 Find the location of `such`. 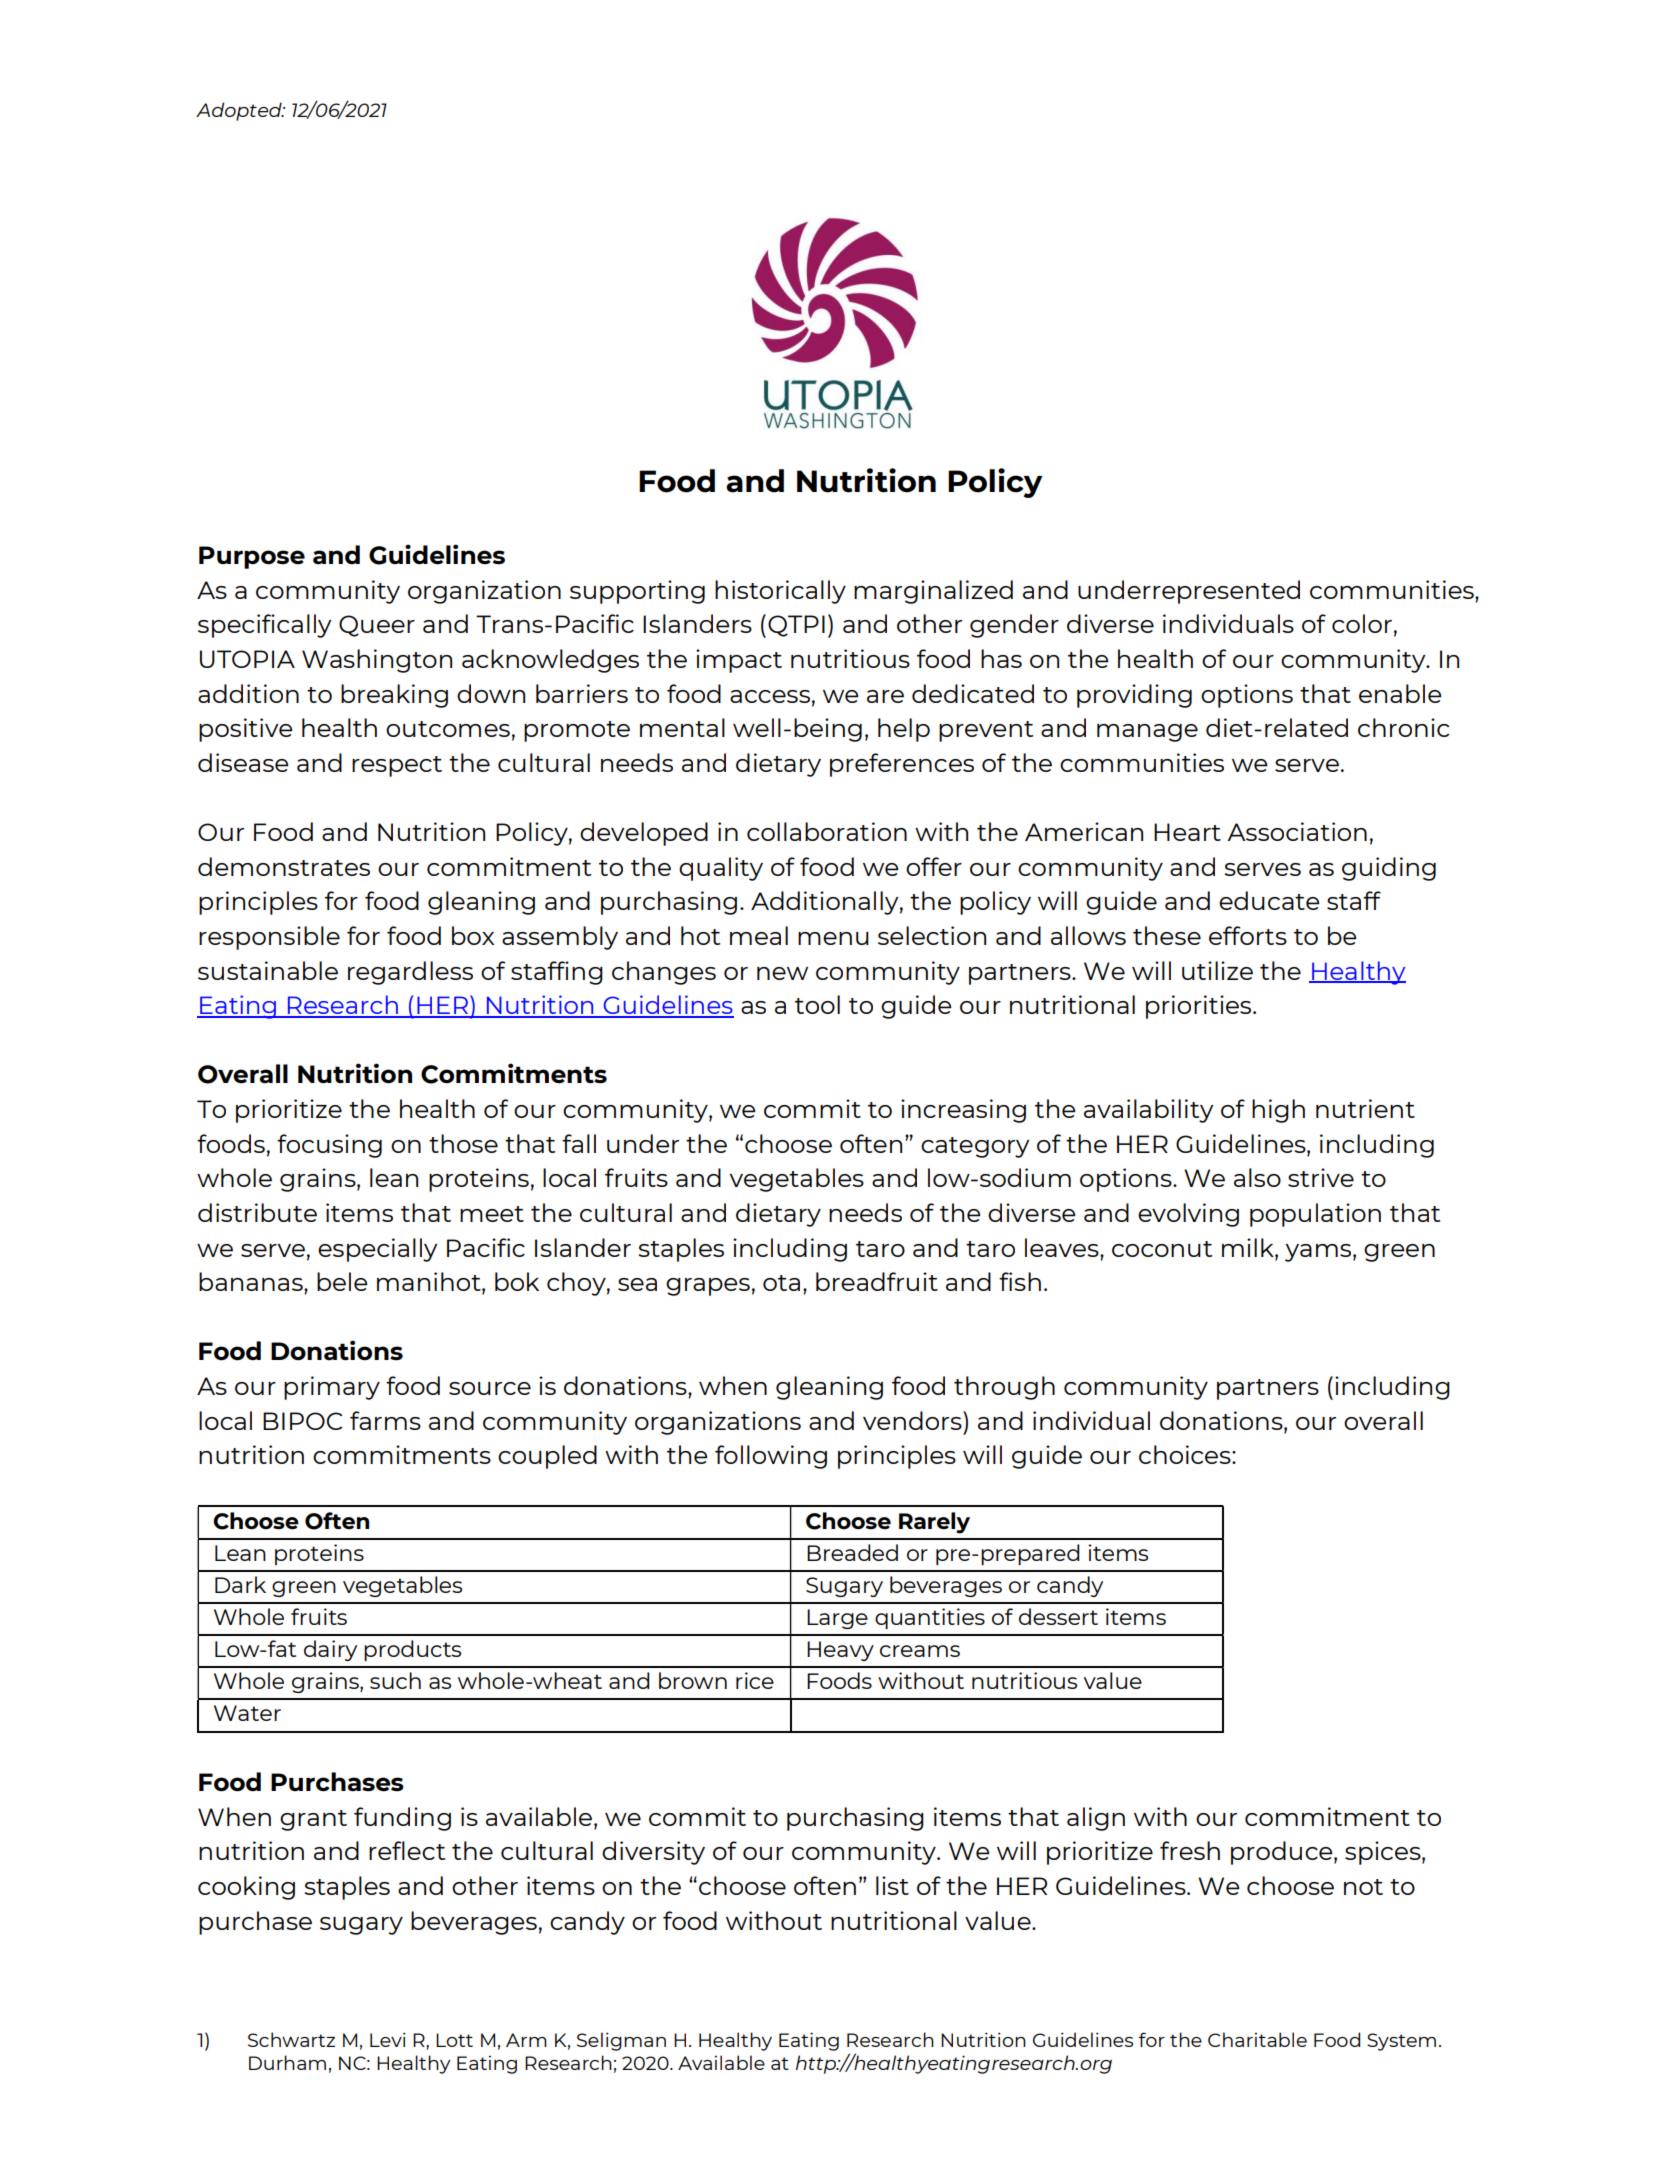

such is located at coordinates (395, 1680).
